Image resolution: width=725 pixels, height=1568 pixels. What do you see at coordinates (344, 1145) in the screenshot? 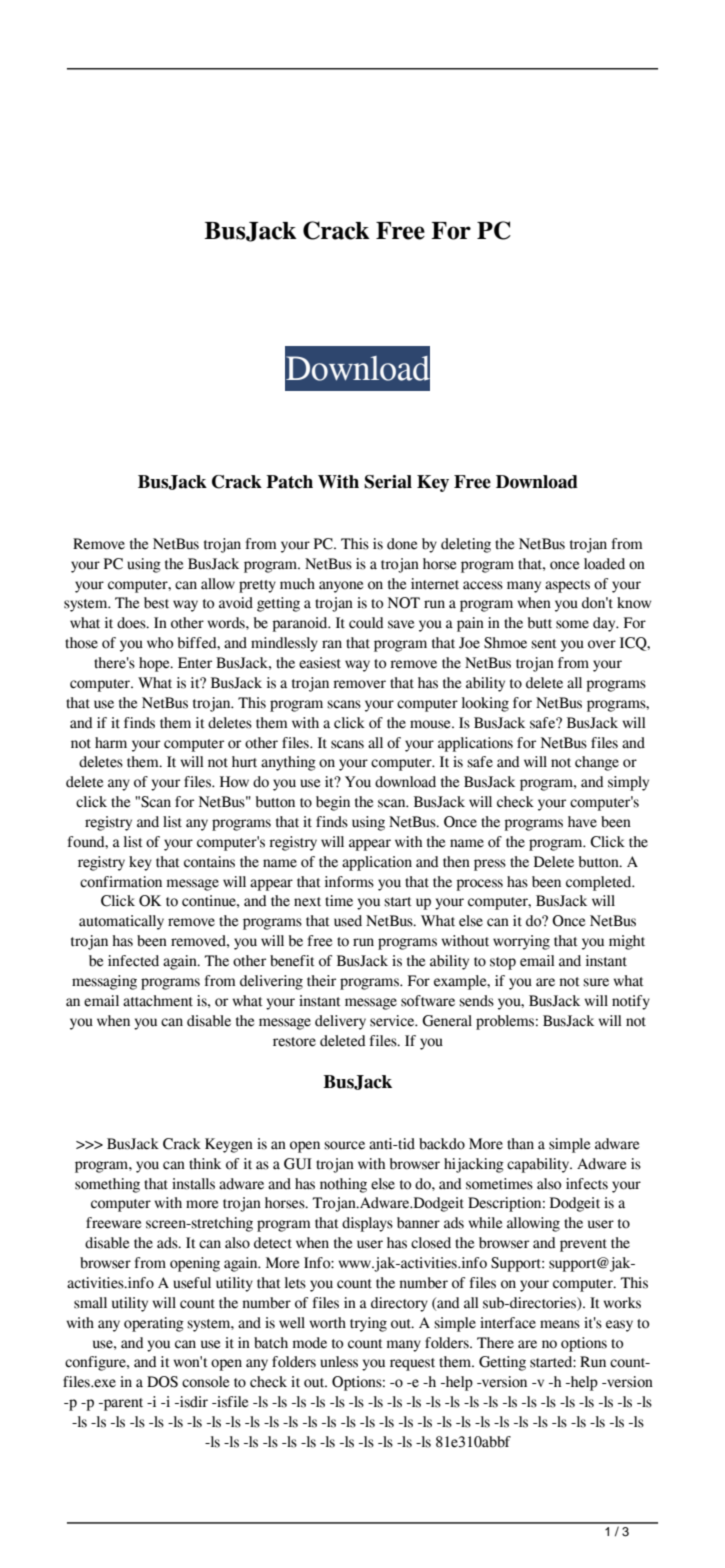
I see `source` at bounding box center [344, 1145].
